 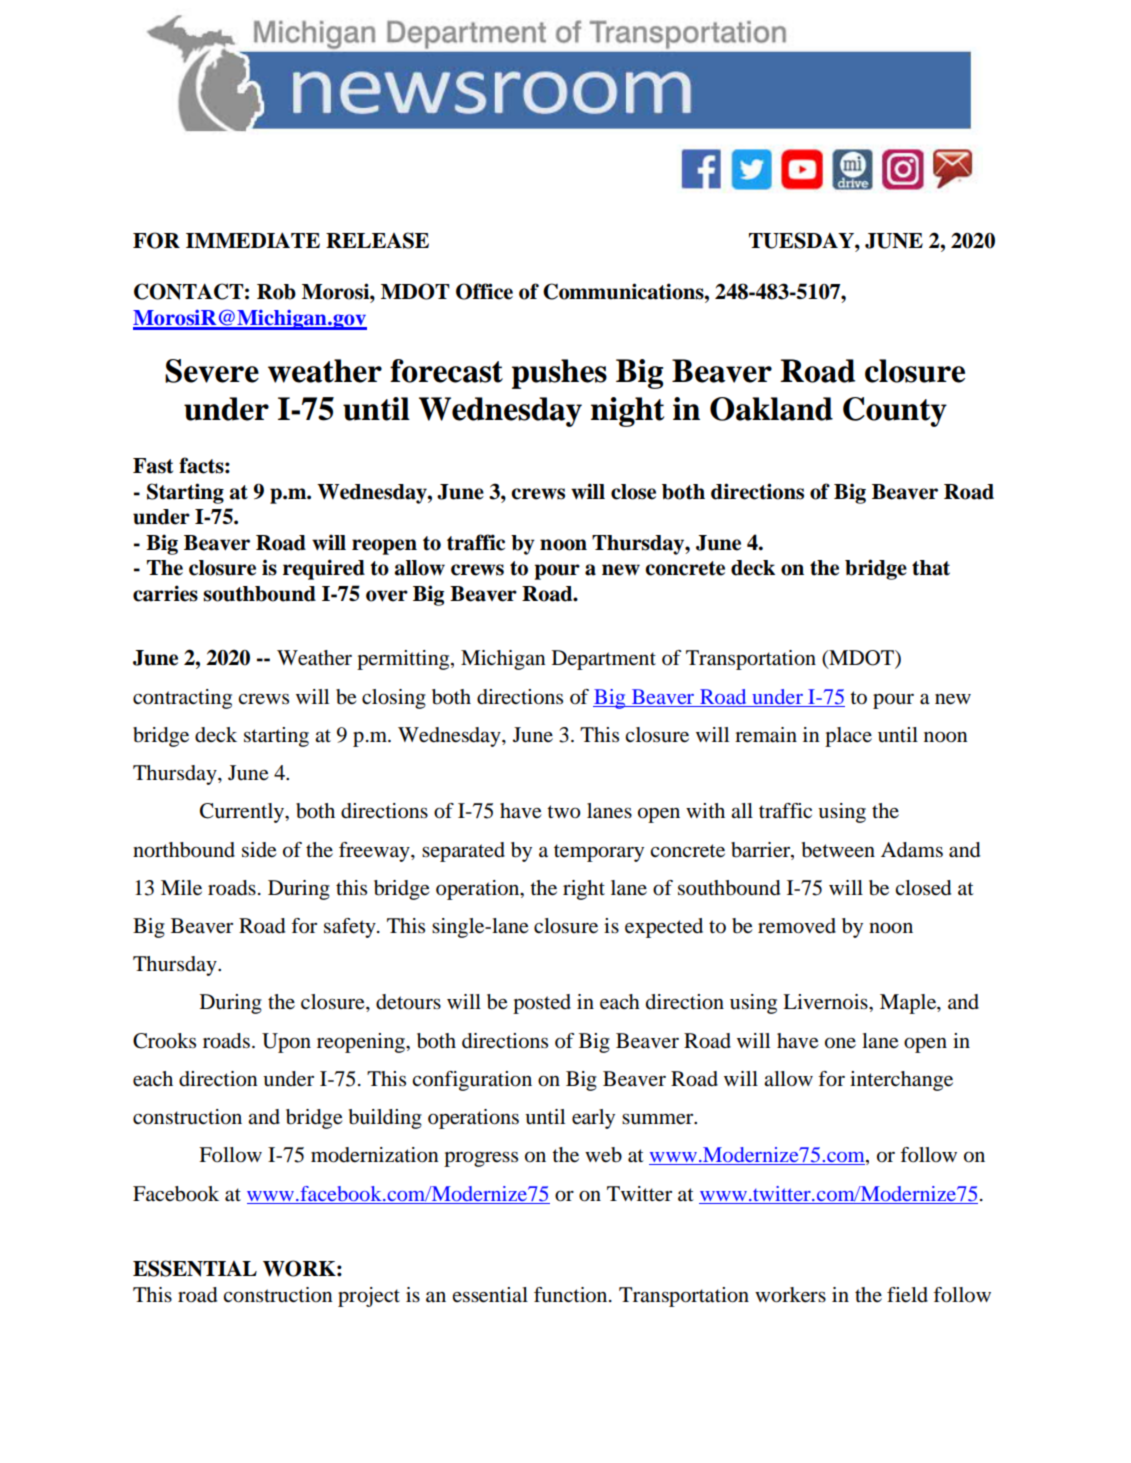 I want to click on project, so click(x=369, y=1297).
